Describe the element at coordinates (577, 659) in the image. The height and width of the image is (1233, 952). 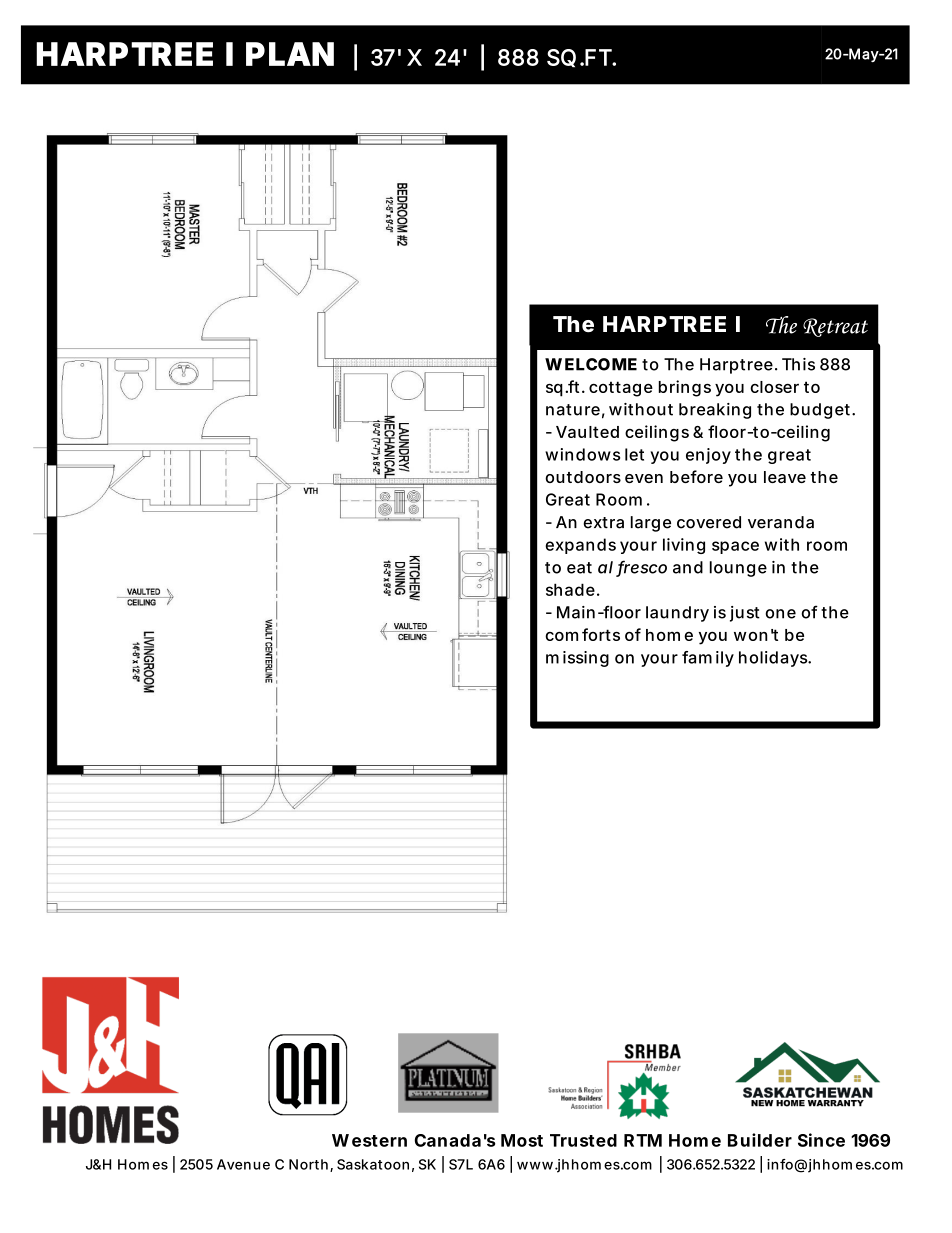
I see `missing` at that location.
